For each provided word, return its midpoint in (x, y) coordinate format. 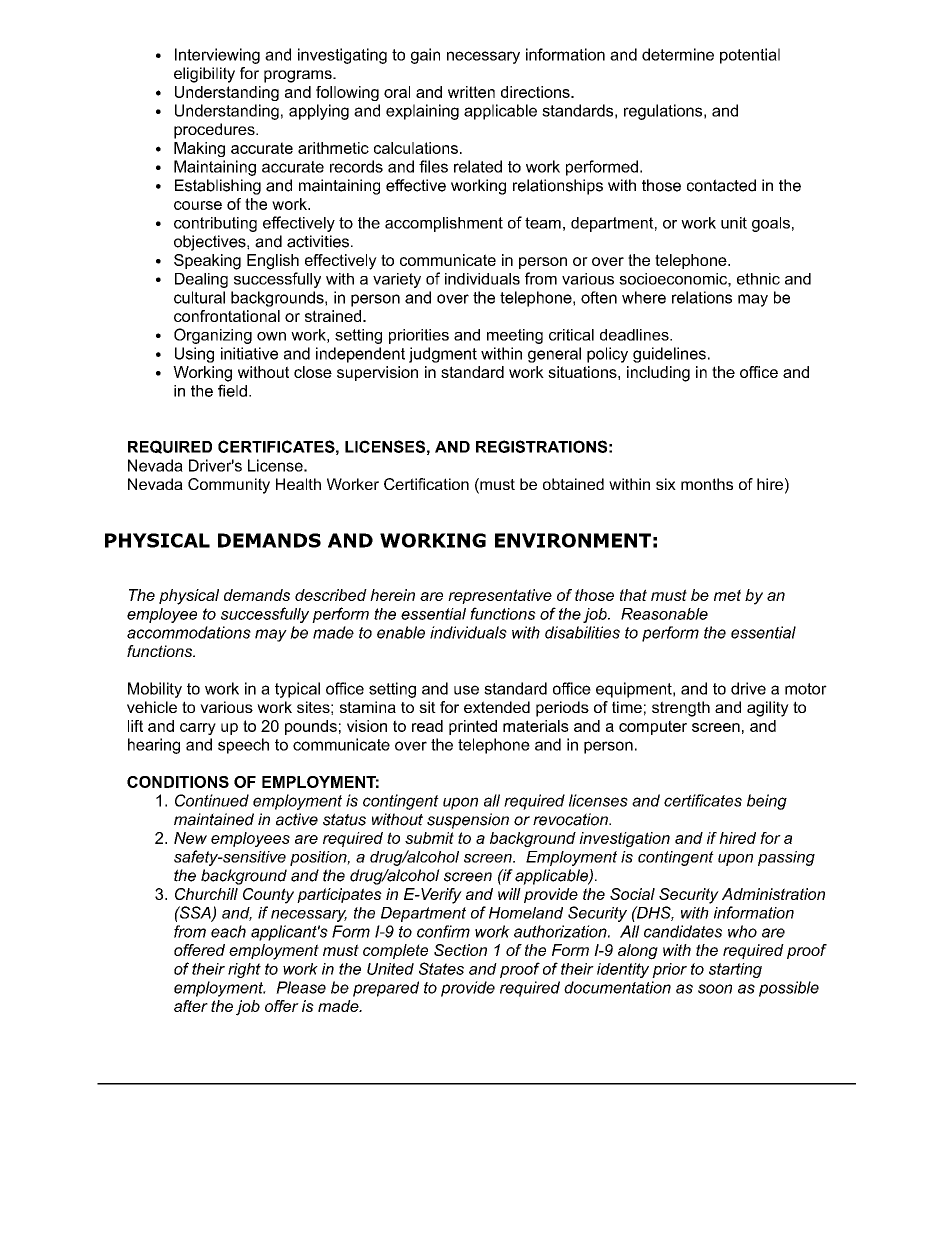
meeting (515, 336)
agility (768, 709)
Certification (426, 484)
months (707, 484)
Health (298, 484)
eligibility (204, 75)
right (244, 970)
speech (243, 746)
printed (473, 727)
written (471, 92)
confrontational (227, 316)
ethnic (758, 279)
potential (750, 56)
